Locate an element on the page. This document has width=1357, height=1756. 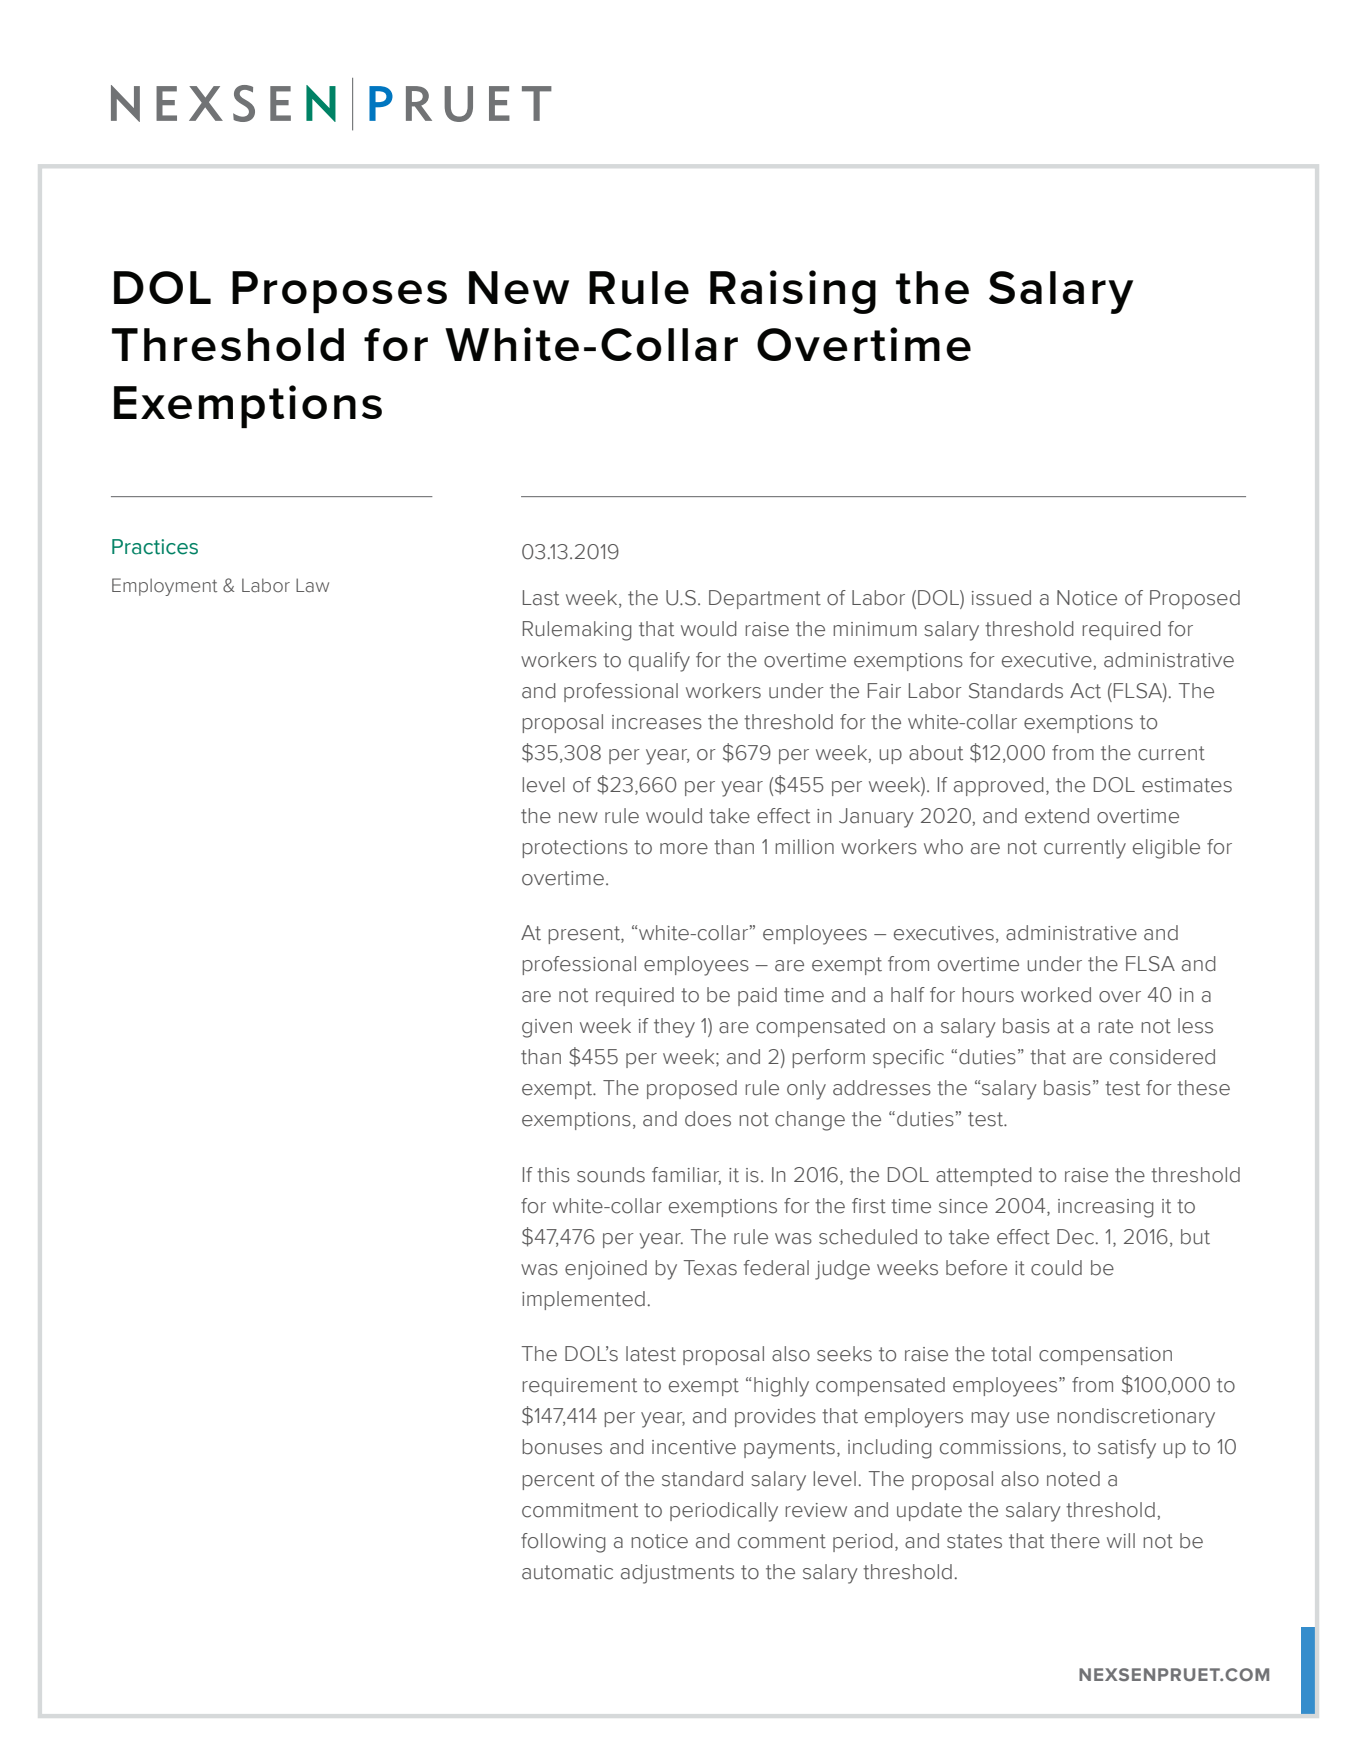
attempted is located at coordinates (984, 1176).
